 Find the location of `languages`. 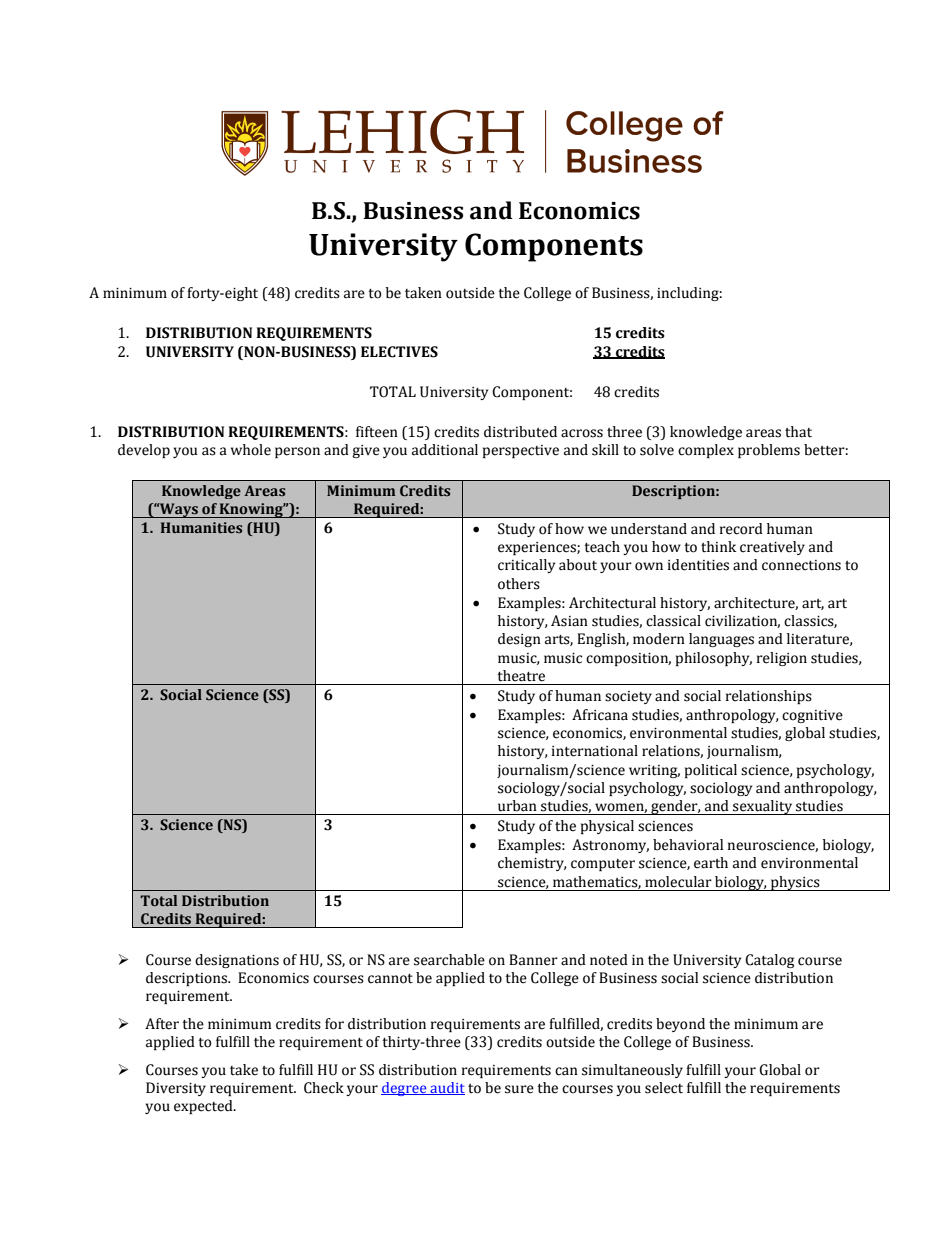

languages is located at coordinates (721, 640).
